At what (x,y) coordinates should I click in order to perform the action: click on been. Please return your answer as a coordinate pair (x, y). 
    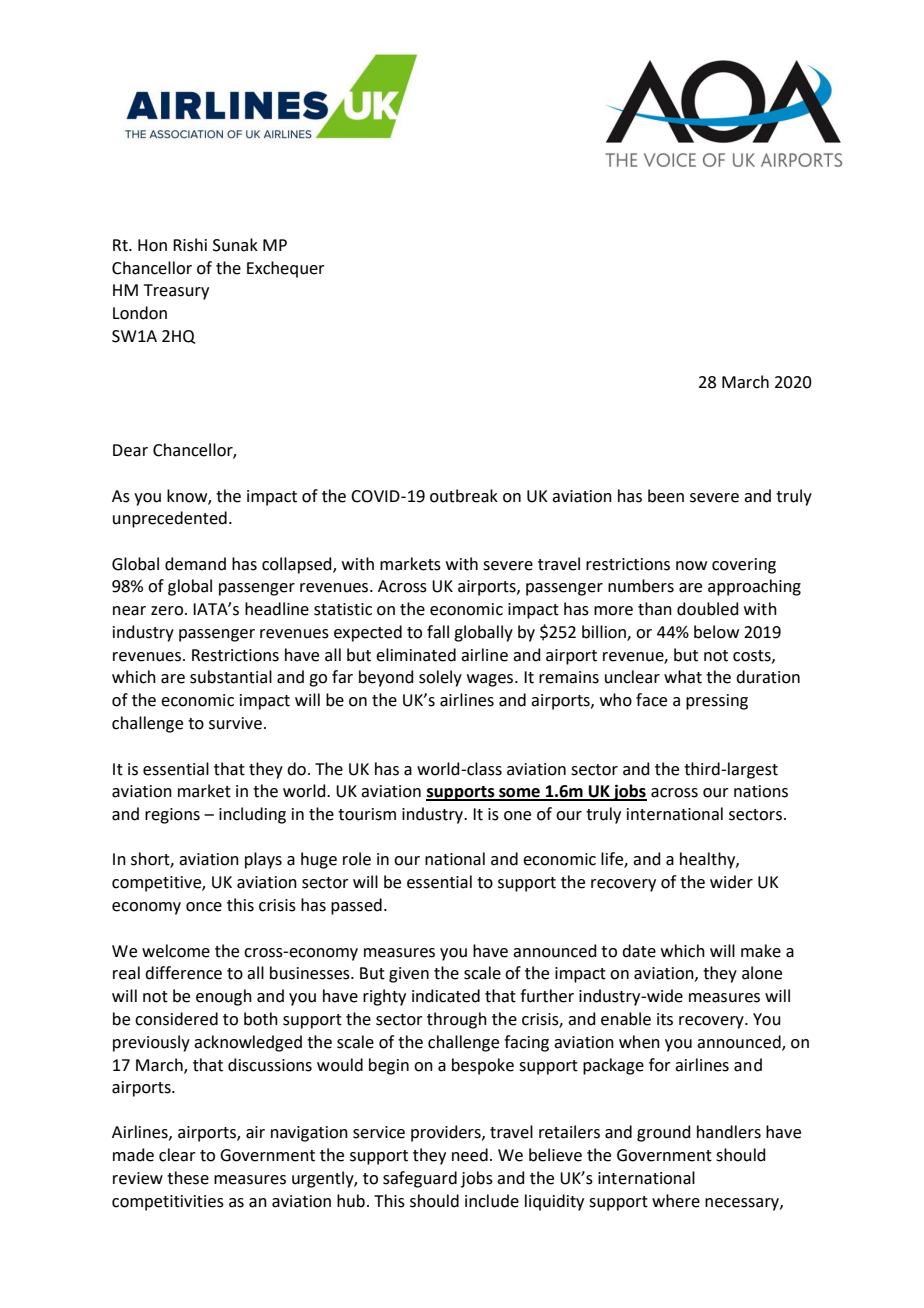
    Looking at the image, I should click on (666, 496).
